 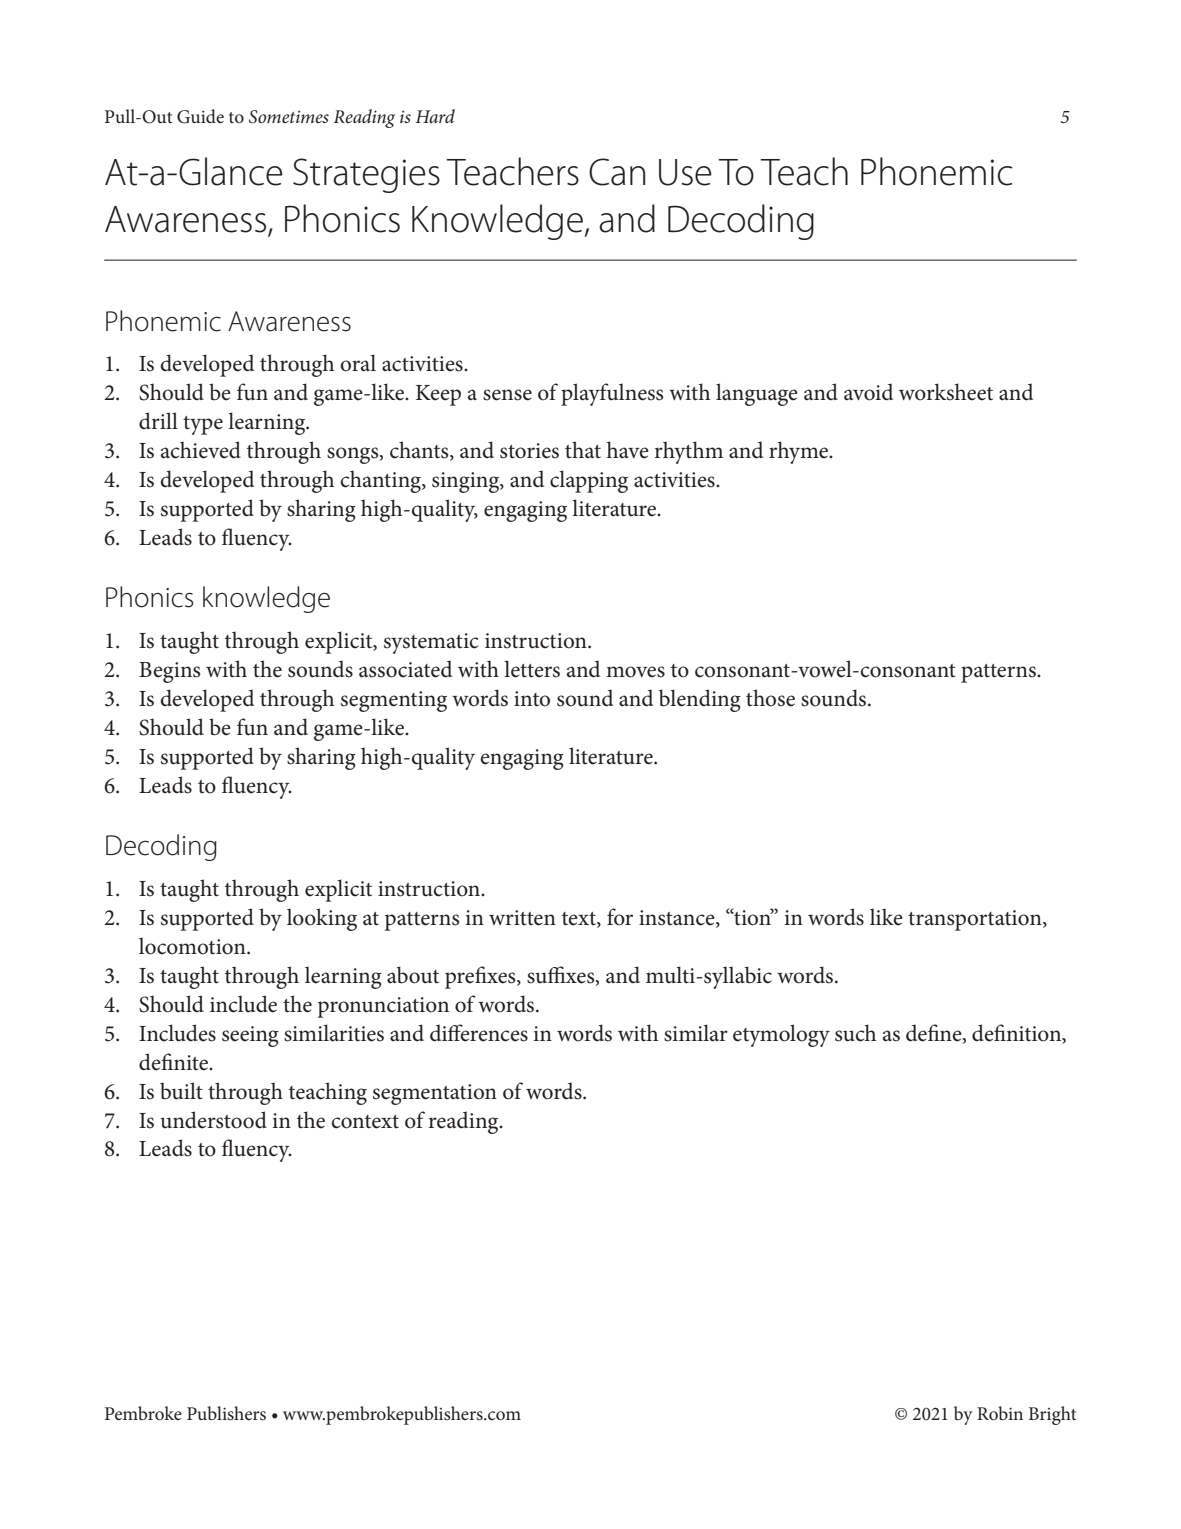 I want to click on Robin, so click(x=1000, y=1413).
